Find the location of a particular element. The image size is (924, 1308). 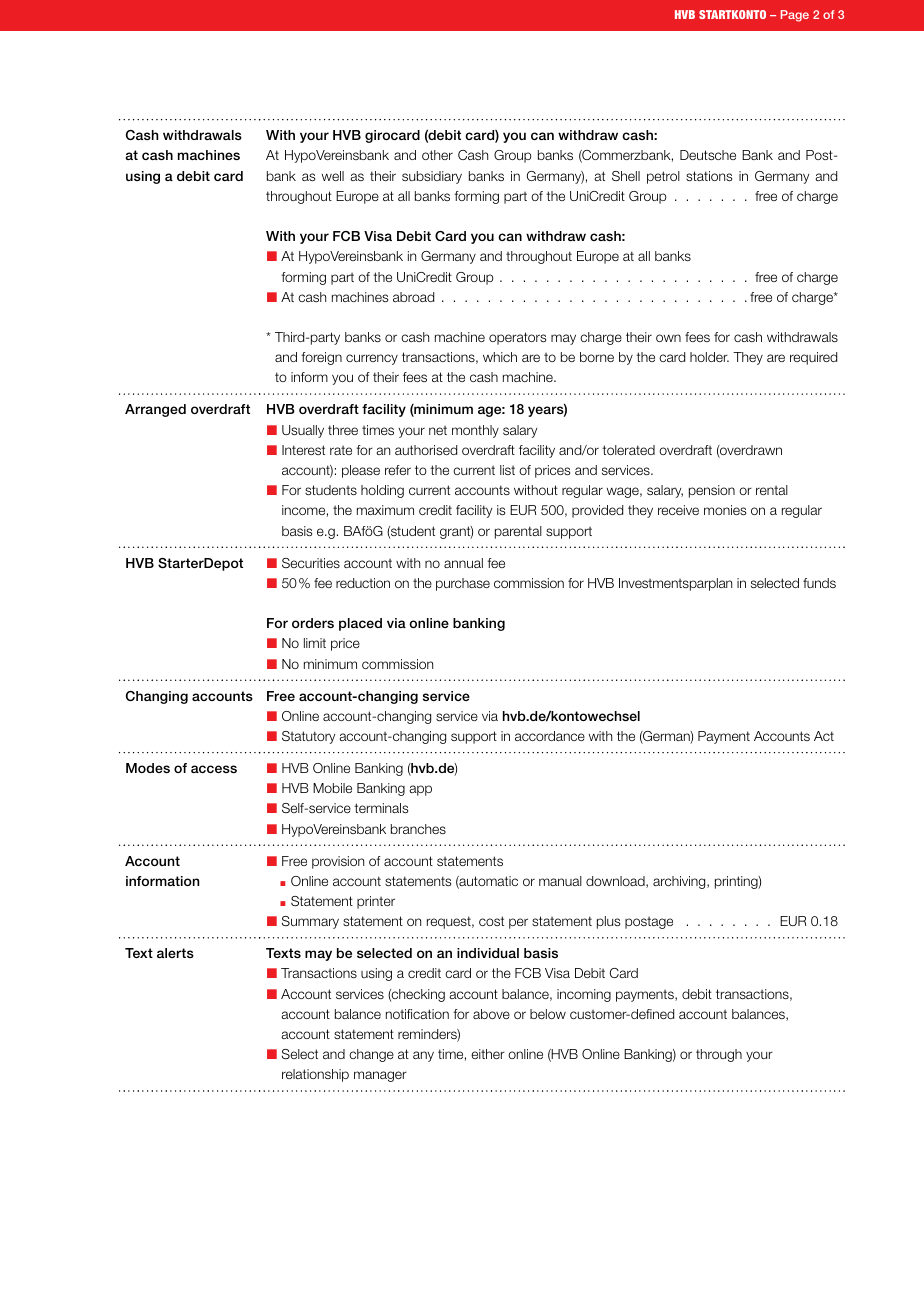

Arranged is located at coordinates (155, 410).
